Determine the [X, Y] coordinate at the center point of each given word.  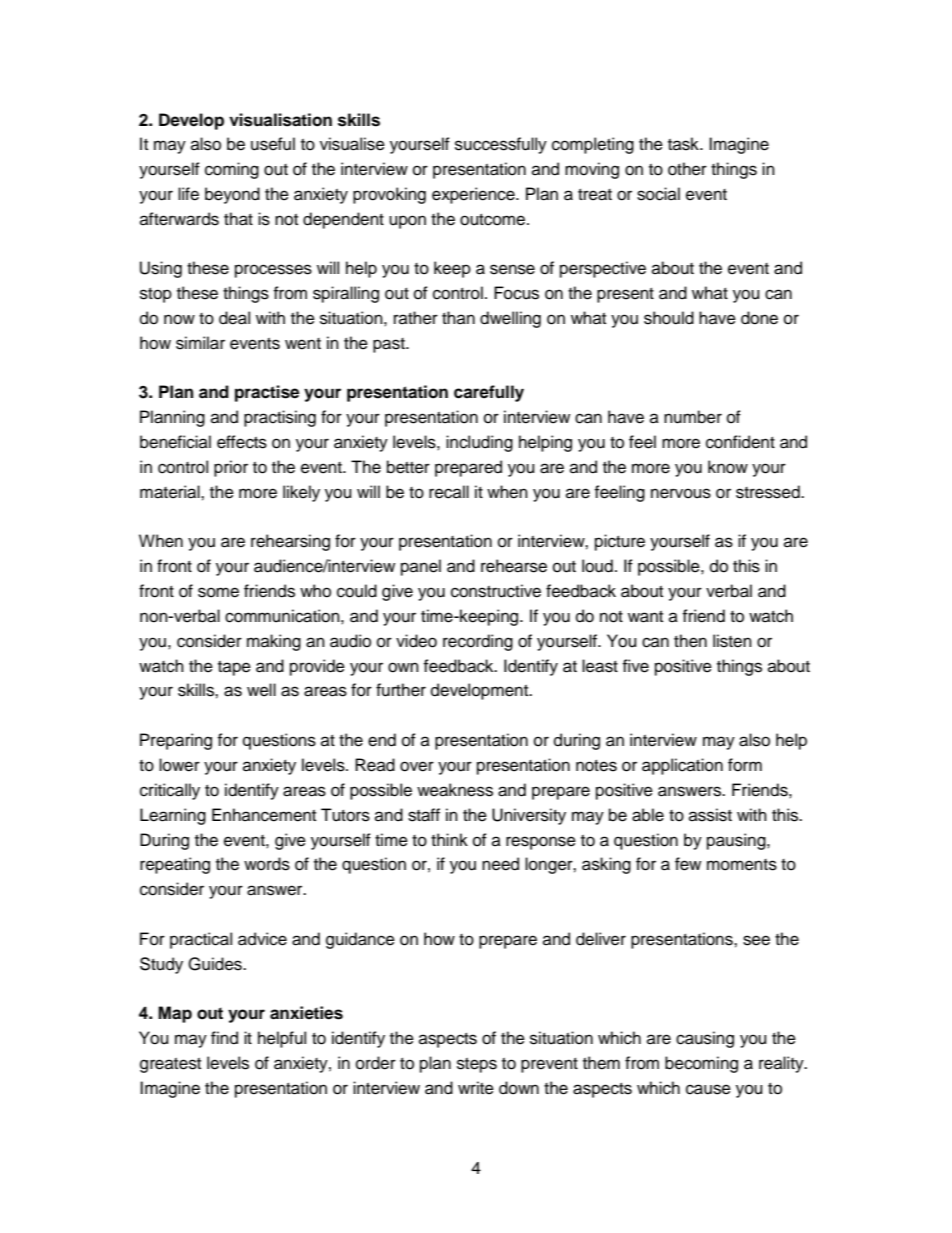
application [682, 766]
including [479, 443]
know [728, 467]
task [684, 144]
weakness [455, 790]
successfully [501, 145]
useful [273, 144]
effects [242, 442]
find [224, 1038]
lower [179, 765]
